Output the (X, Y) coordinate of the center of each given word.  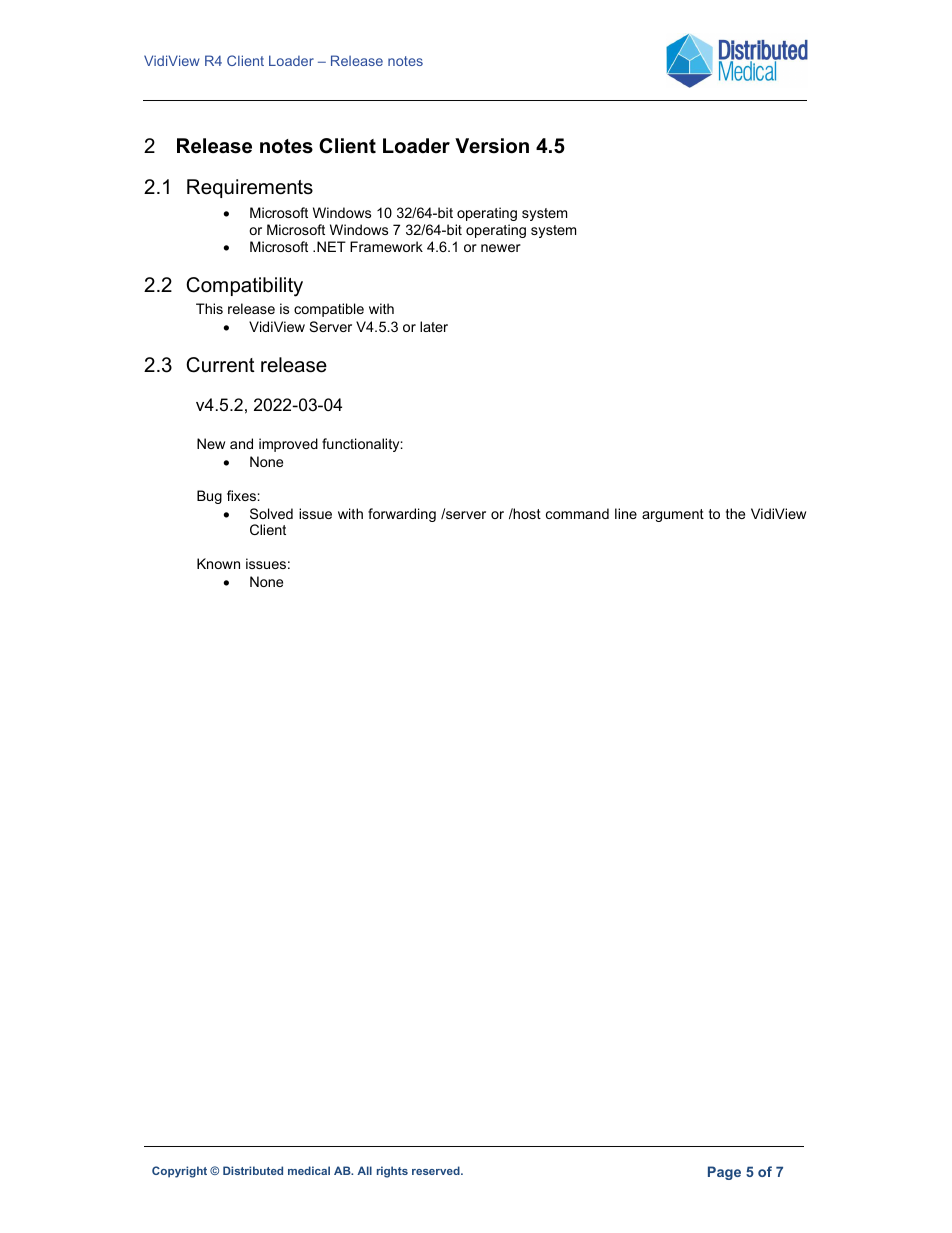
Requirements (250, 188)
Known (218, 563)
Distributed (253, 1170)
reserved (437, 1170)
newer (501, 248)
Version (492, 146)
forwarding (402, 515)
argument (673, 515)
